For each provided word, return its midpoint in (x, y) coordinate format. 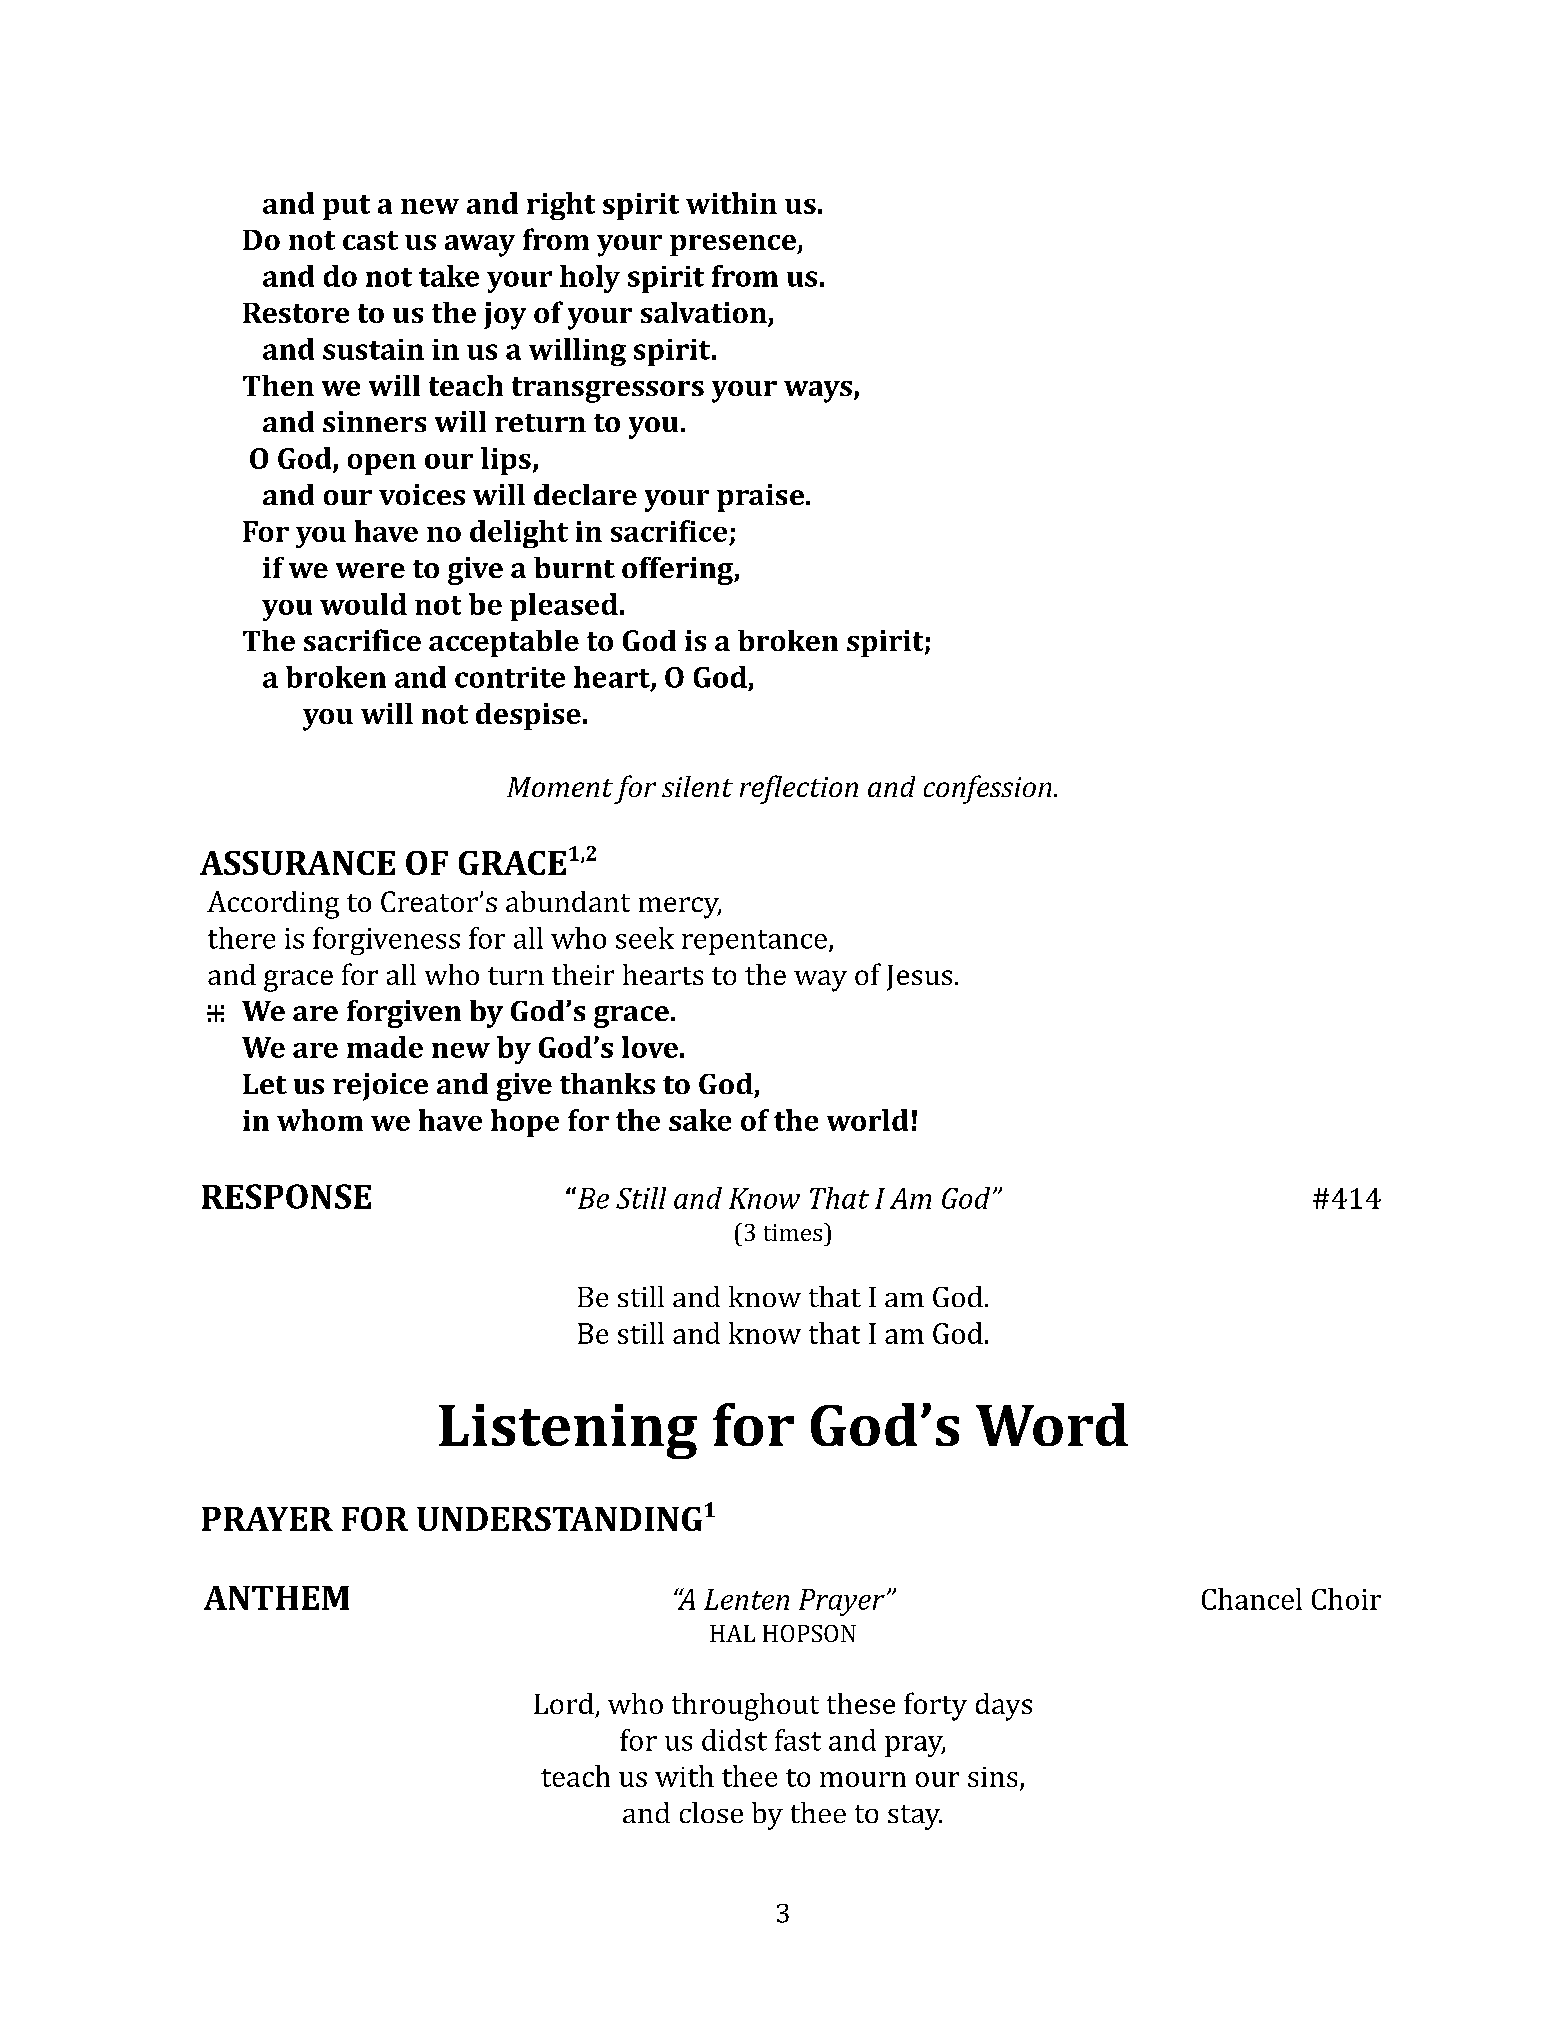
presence (734, 245)
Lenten (746, 1599)
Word (1052, 1424)
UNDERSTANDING (559, 1519)
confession (987, 789)
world (867, 1120)
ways (818, 392)
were (370, 570)
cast (370, 240)
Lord (564, 1703)
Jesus (919, 978)
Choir (1346, 1599)
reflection (799, 789)
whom (320, 1120)
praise (760, 498)
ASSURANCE (297, 863)
